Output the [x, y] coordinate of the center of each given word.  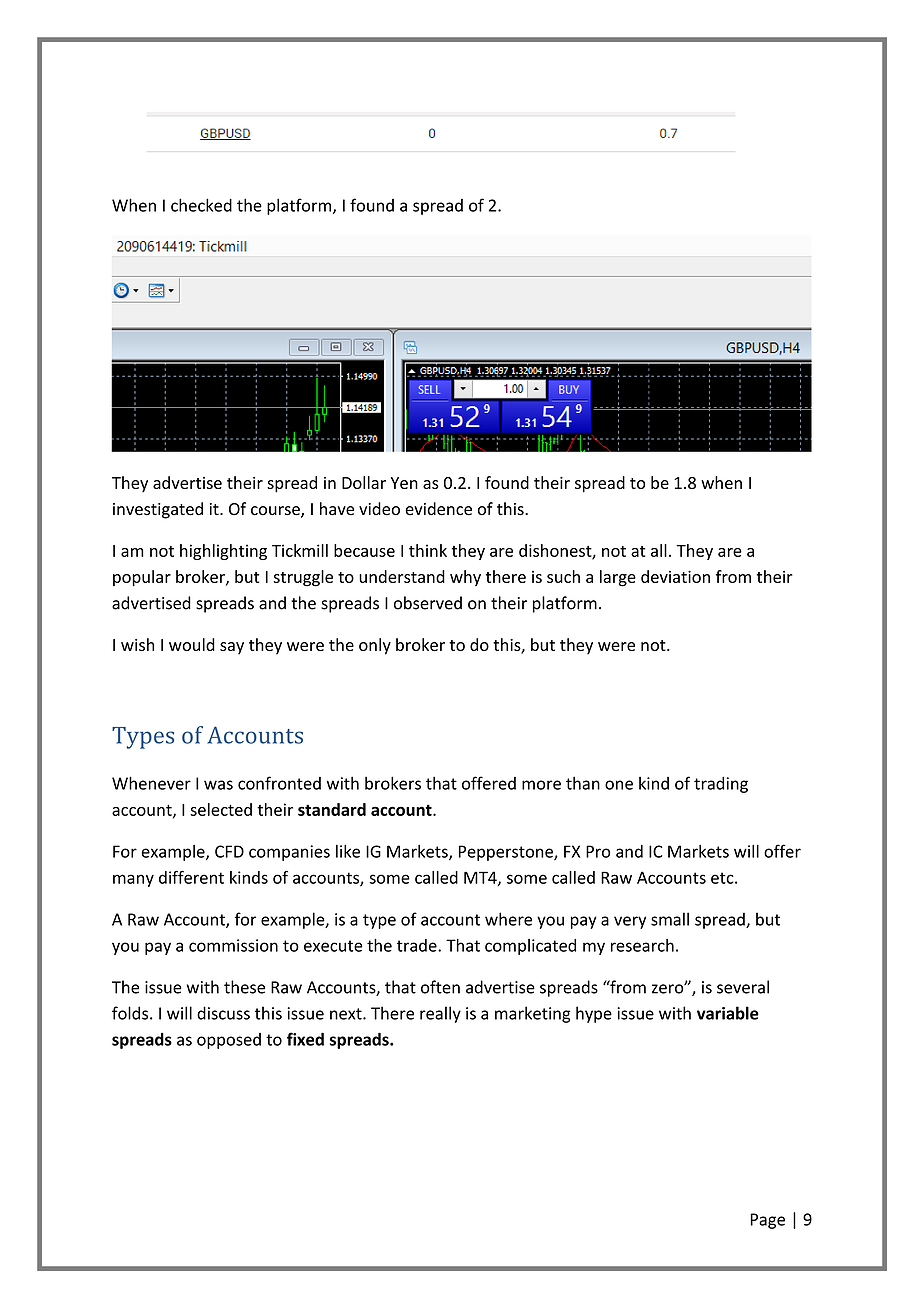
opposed [229, 1041]
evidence [438, 509]
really [440, 1014]
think [428, 550]
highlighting [223, 552]
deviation [675, 576]
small [670, 919]
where [508, 919]
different [191, 877]
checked [201, 205]
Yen [404, 483]
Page [767, 1221]
